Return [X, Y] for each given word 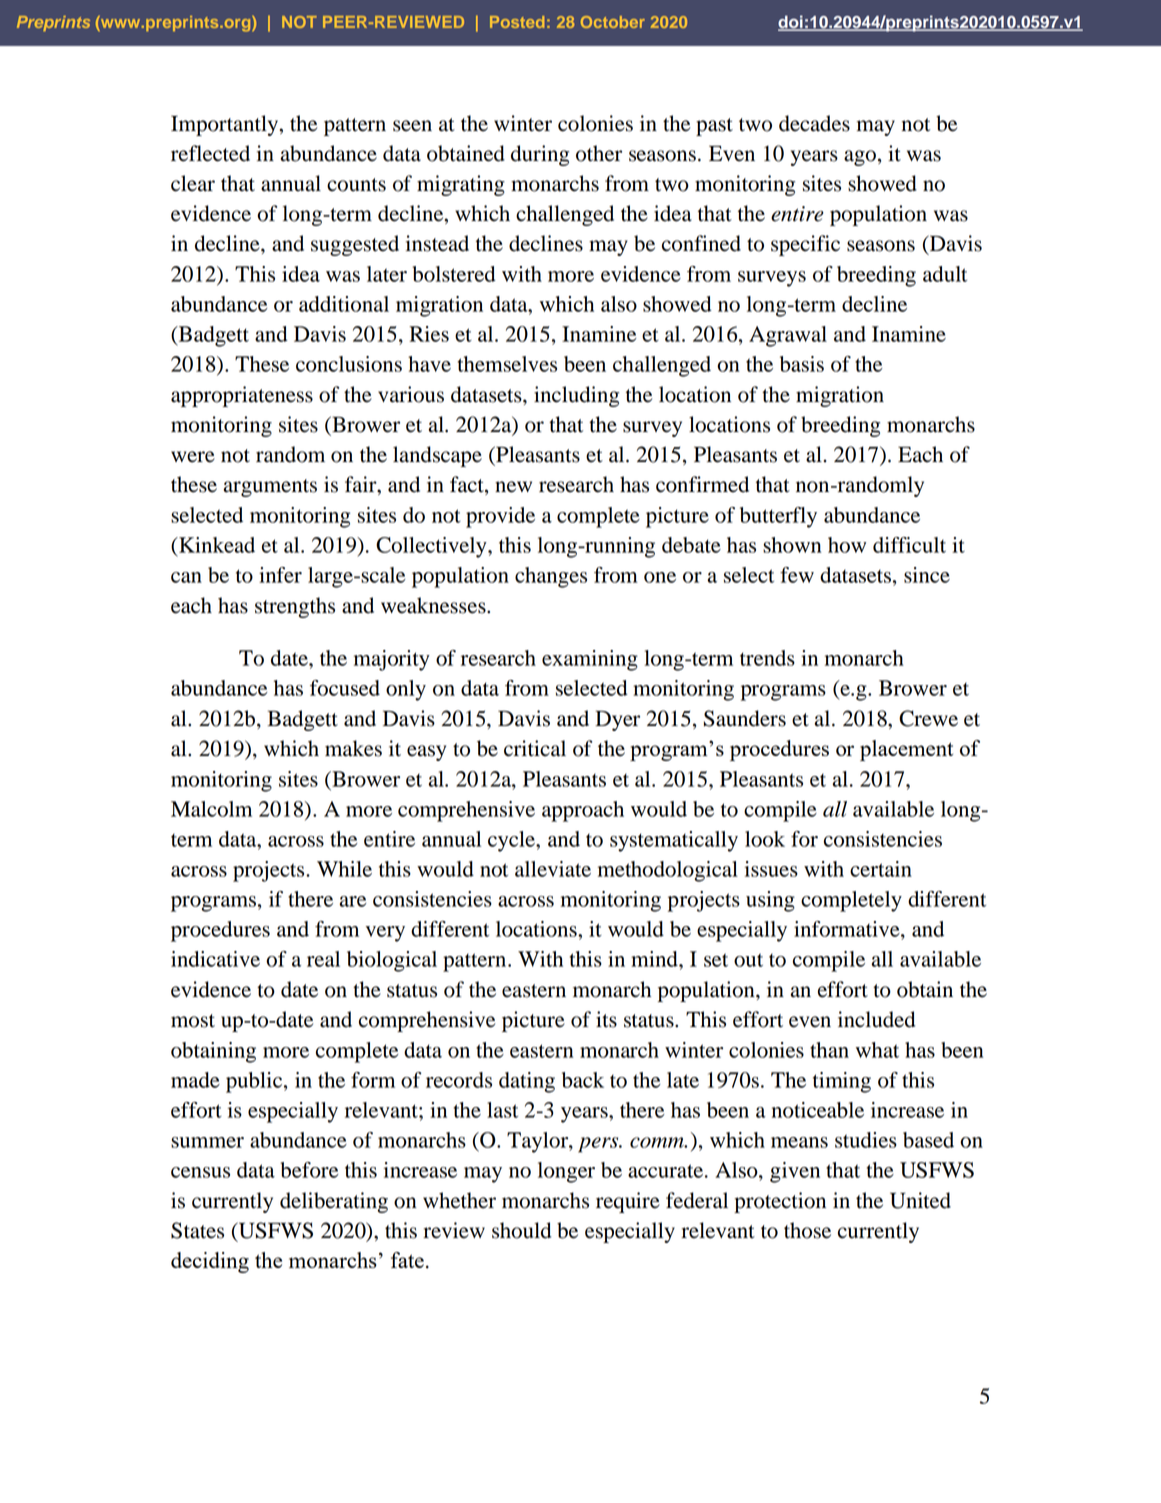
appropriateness [242, 396]
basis [802, 364]
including [576, 396]
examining [590, 660]
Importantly [225, 125]
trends [767, 658]
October [613, 22]
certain [881, 869]
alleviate [553, 869]
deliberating [334, 1202]
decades [814, 123]
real [323, 959]
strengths [295, 607]
